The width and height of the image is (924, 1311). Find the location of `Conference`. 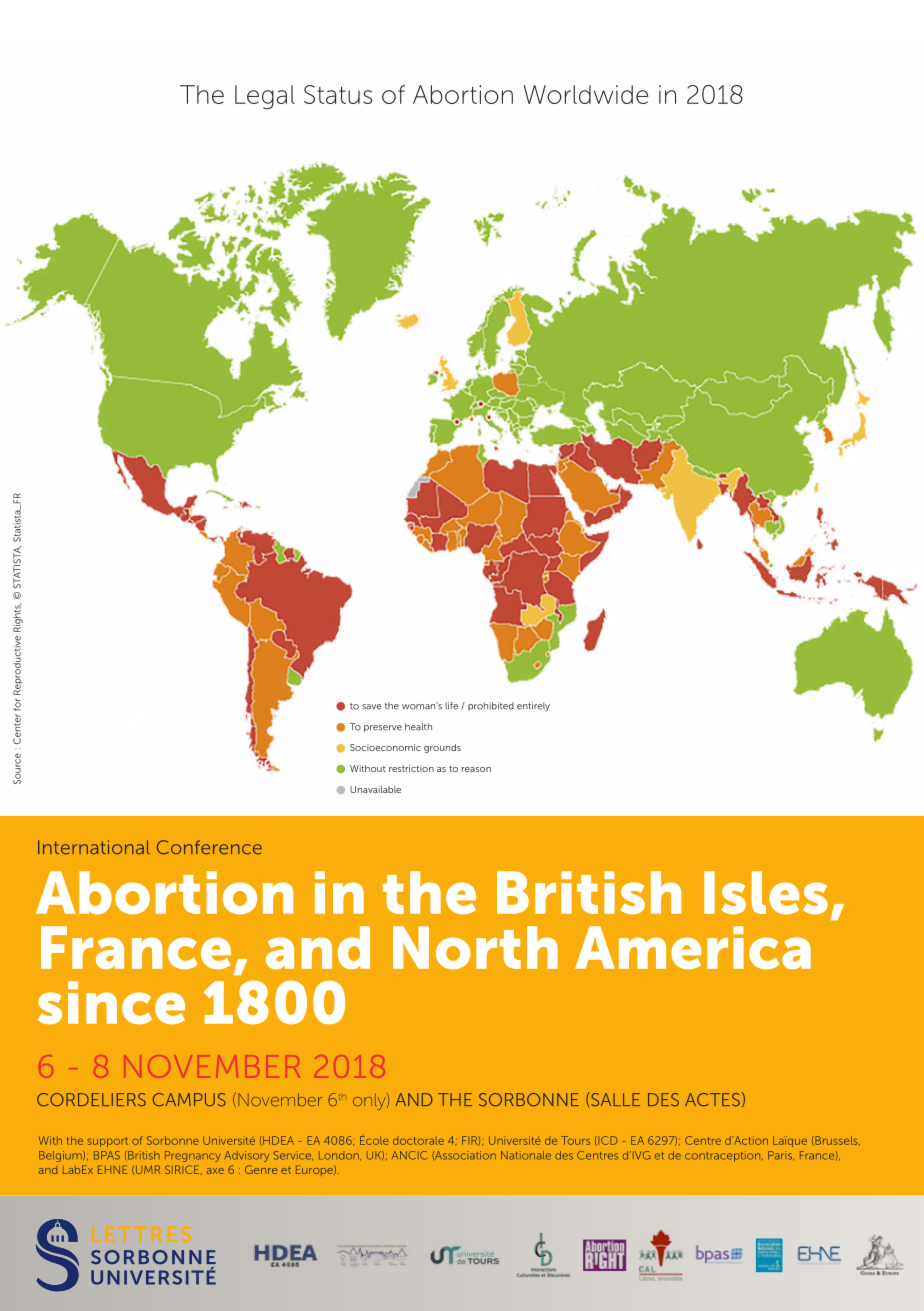

Conference is located at coordinates (209, 847).
